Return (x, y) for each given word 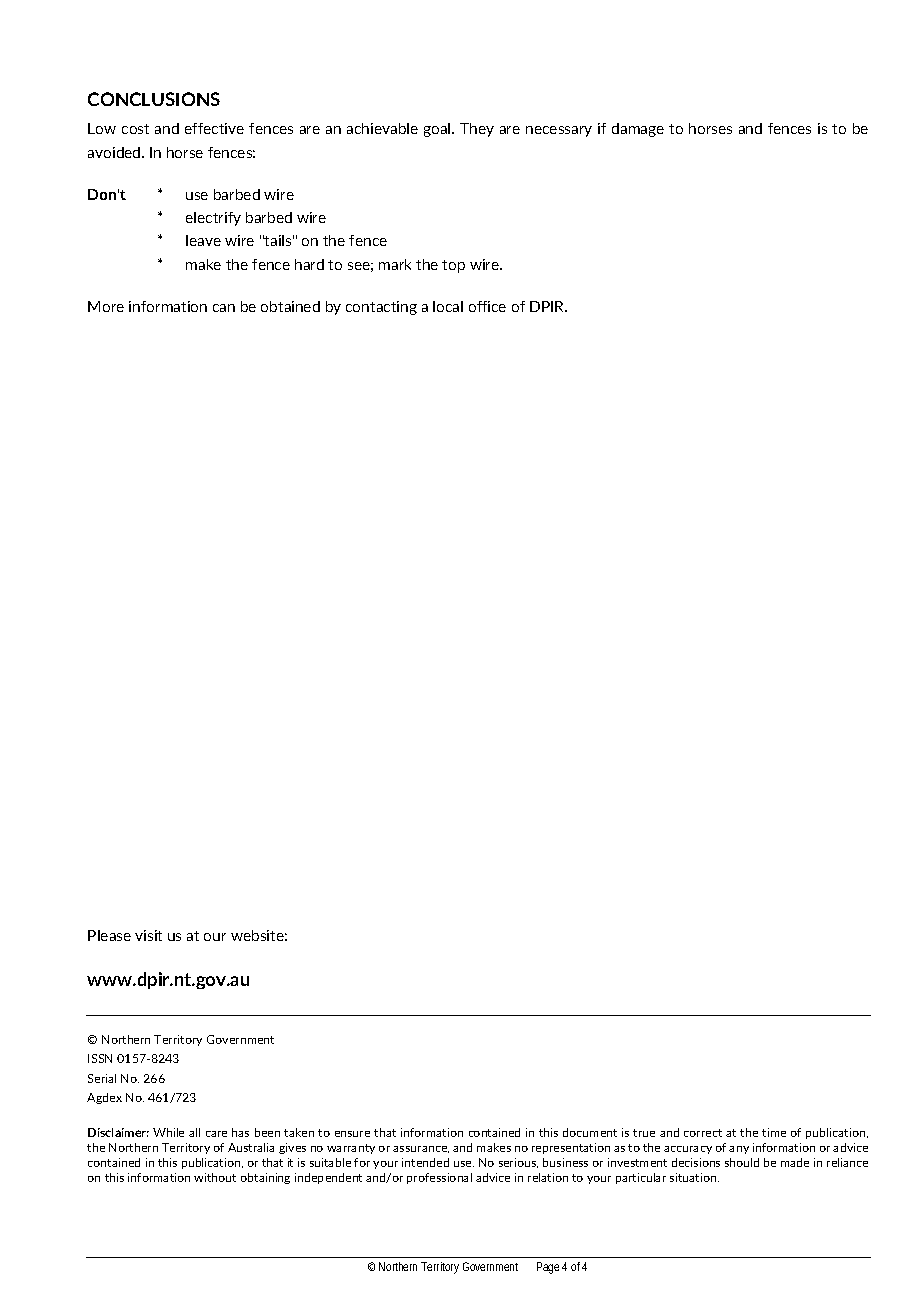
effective (214, 128)
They (477, 130)
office (487, 306)
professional (439, 1178)
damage (638, 130)
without (215, 1177)
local (448, 306)
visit (148, 935)
